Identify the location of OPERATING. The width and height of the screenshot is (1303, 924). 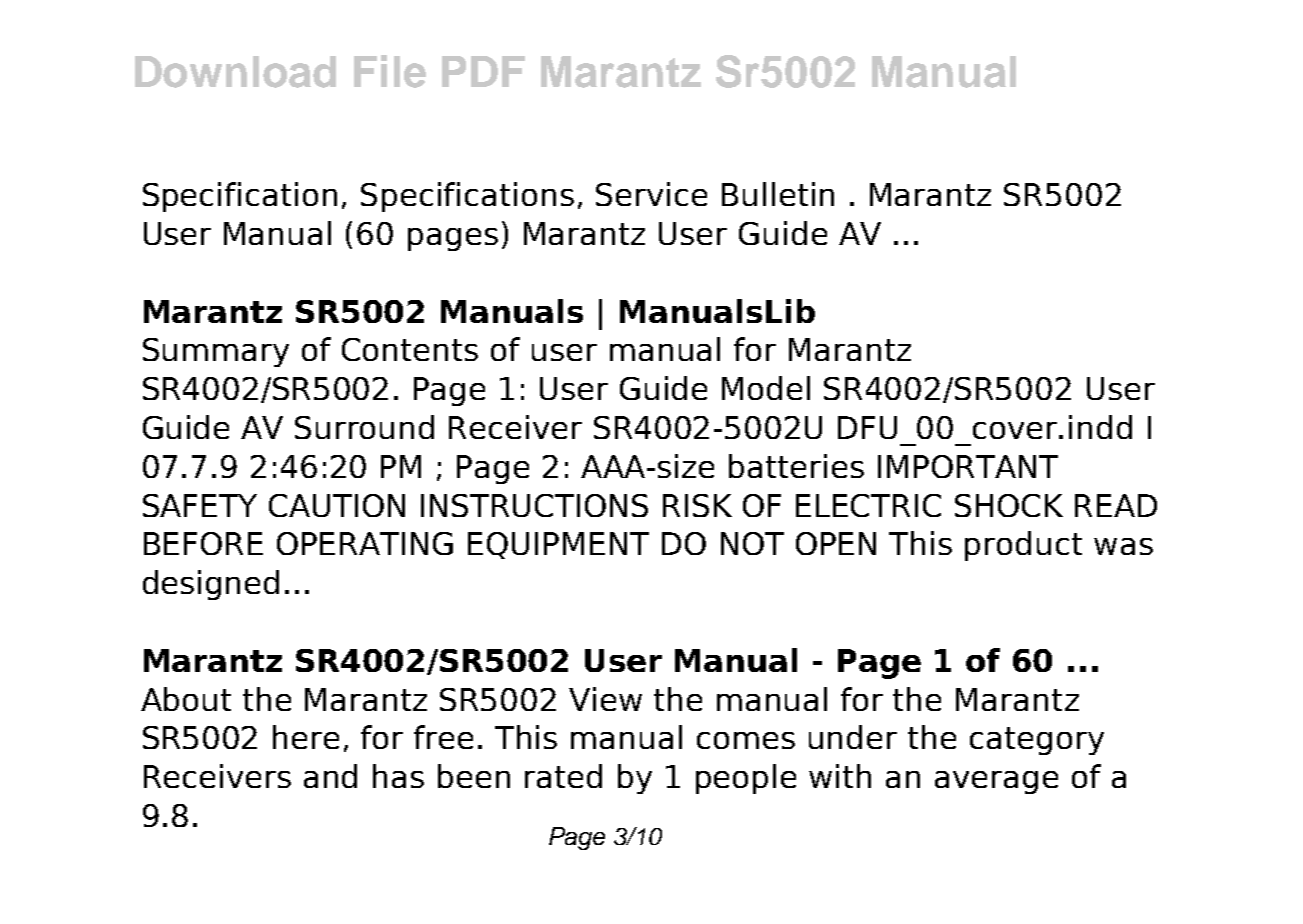
(365, 543).
